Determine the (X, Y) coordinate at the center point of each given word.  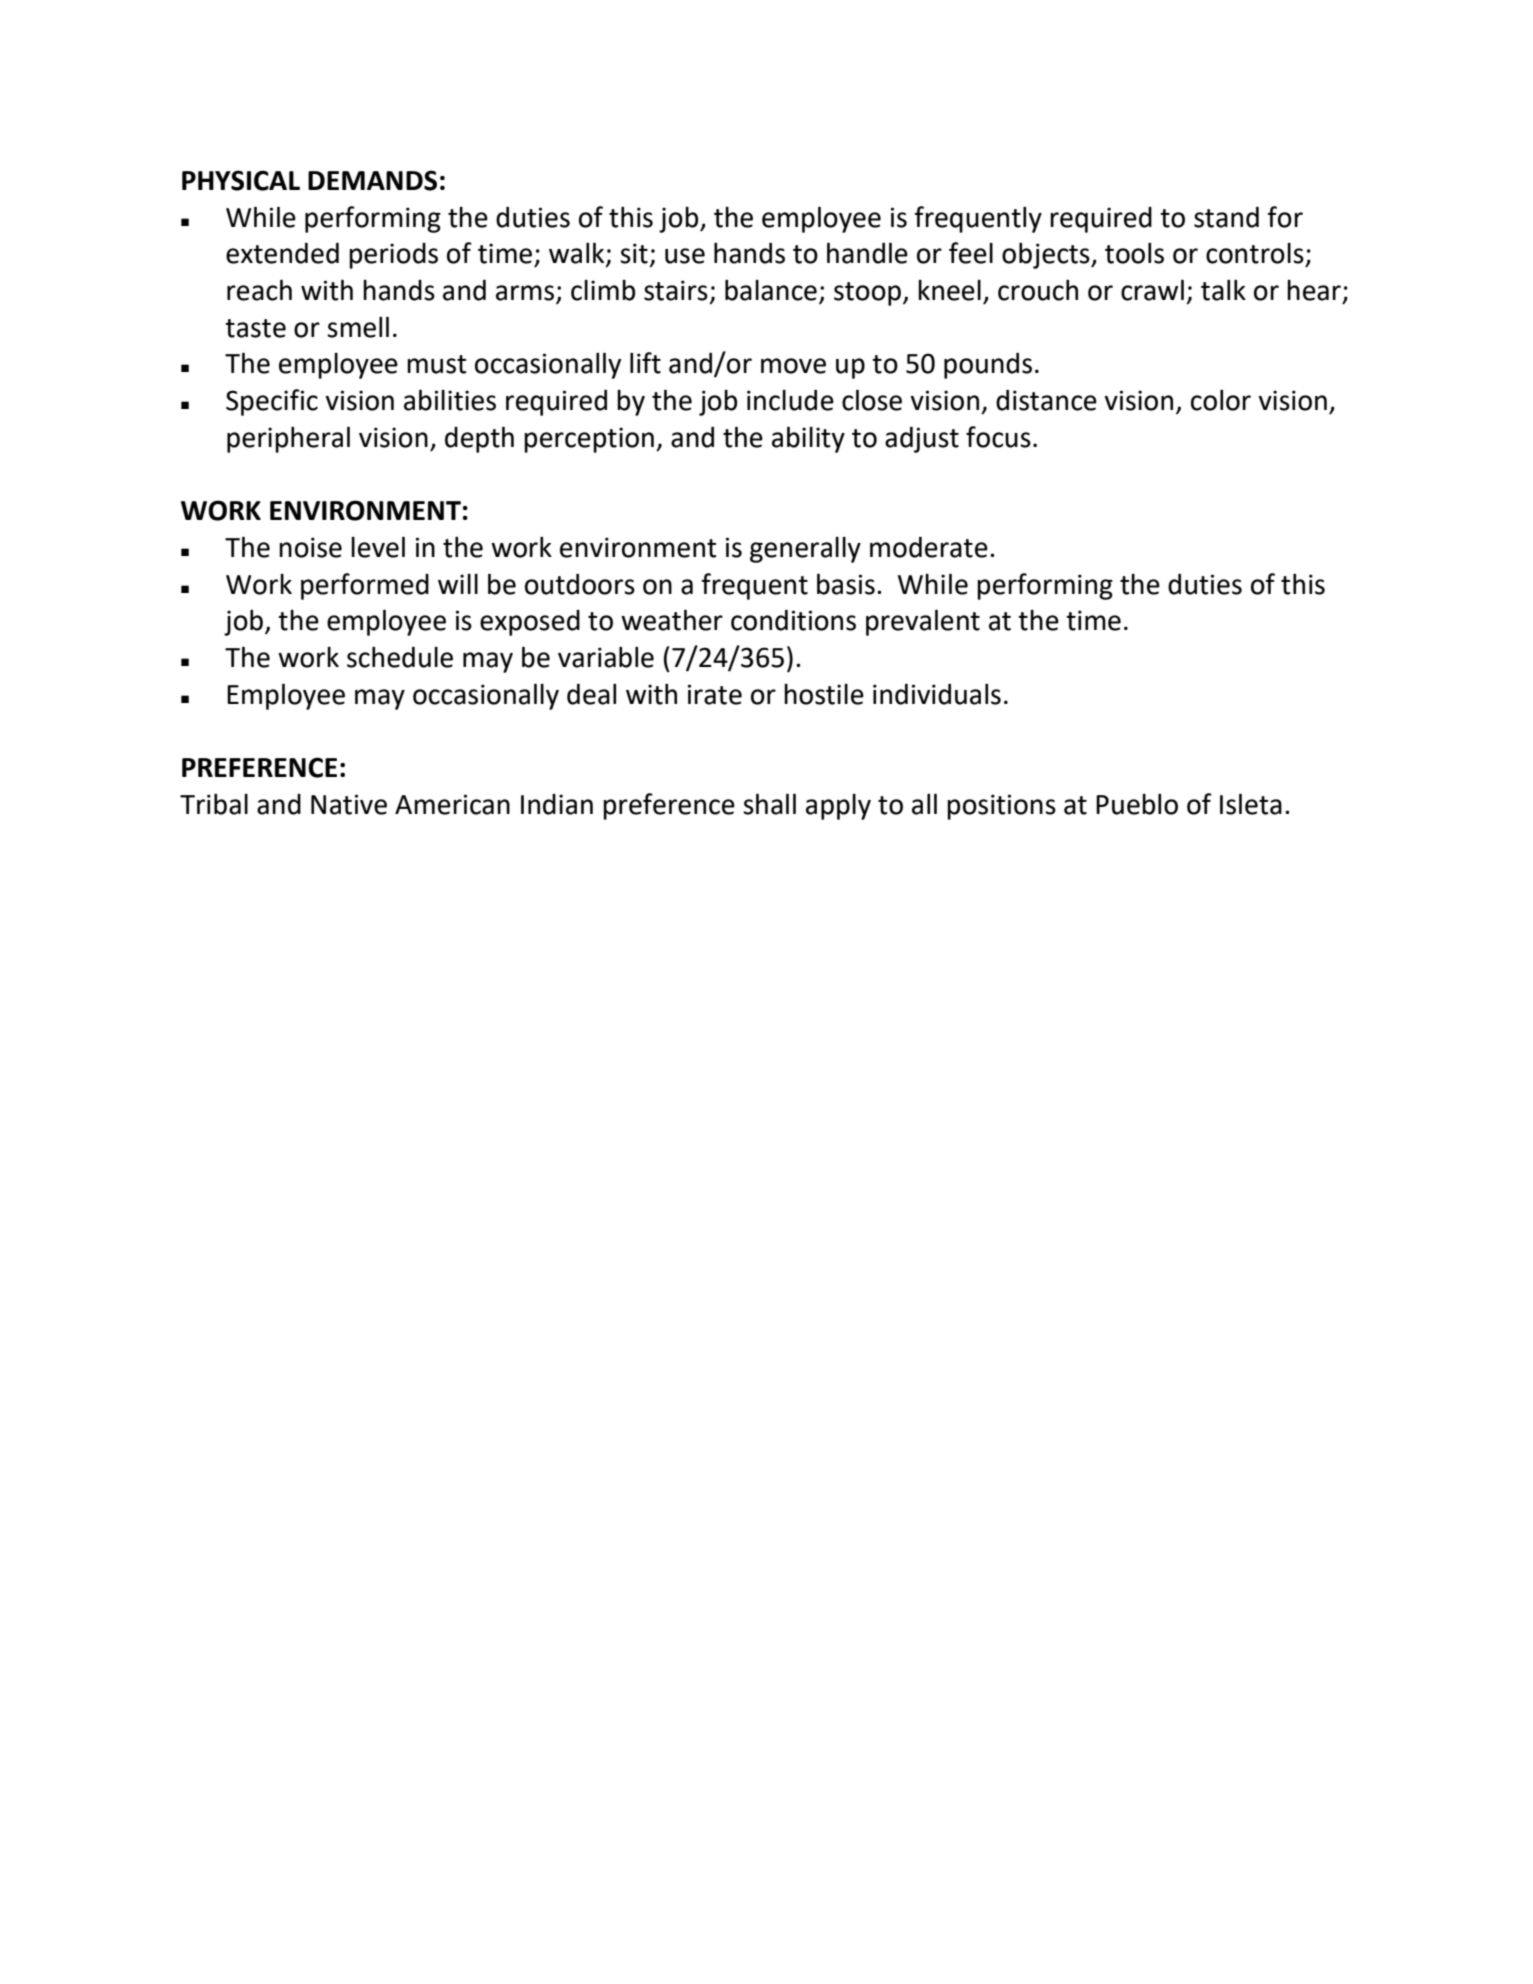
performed (365, 586)
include (790, 400)
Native (349, 804)
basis (846, 584)
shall (769, 804)
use (685, 256)
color (1221, 400)
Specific (272, 402)
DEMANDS (372, 180)
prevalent (923, 622)
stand (1226, 217)
